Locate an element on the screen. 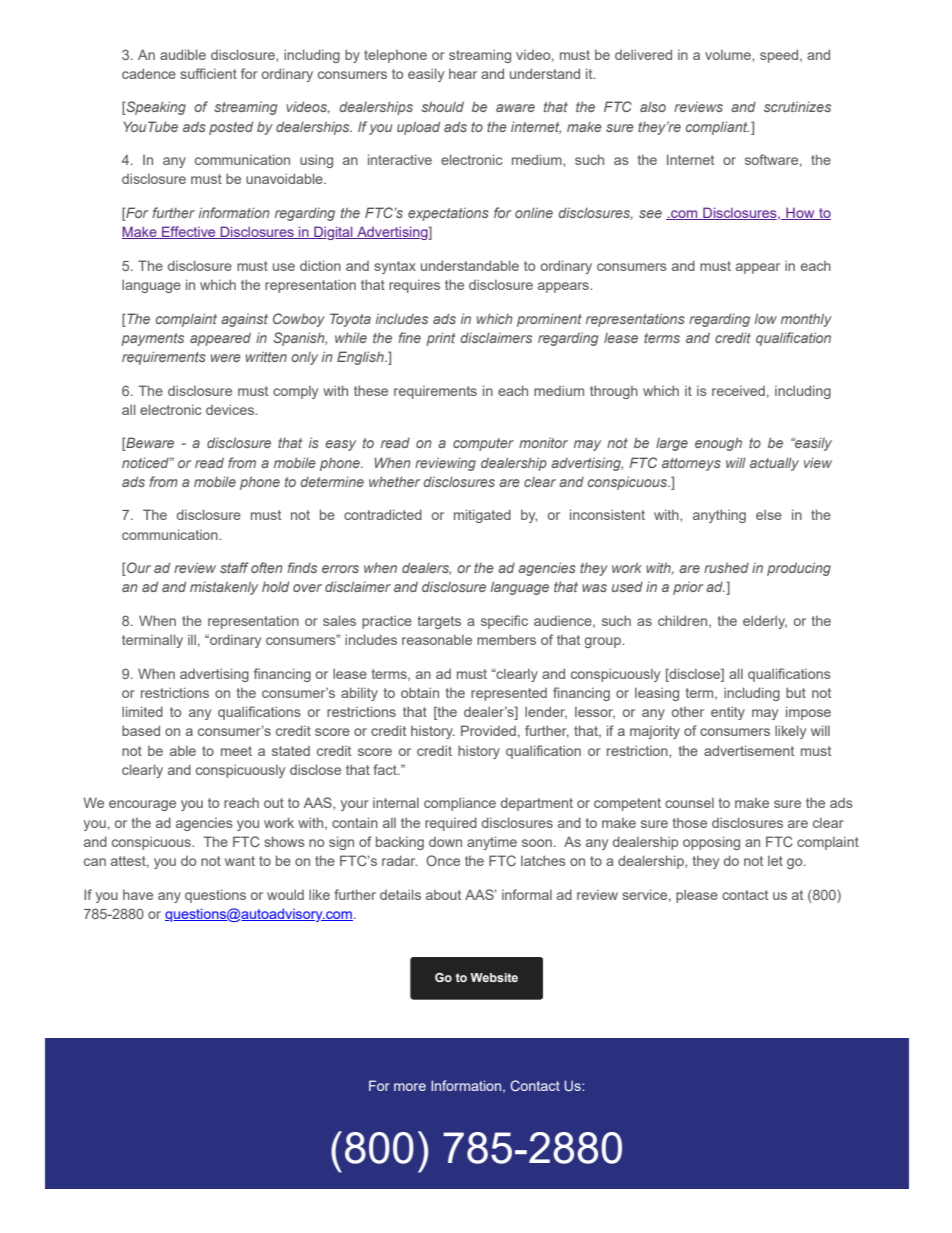 The width and height of the screenshot is (952, 1233). Effective is located at coordinates (189, 232).
